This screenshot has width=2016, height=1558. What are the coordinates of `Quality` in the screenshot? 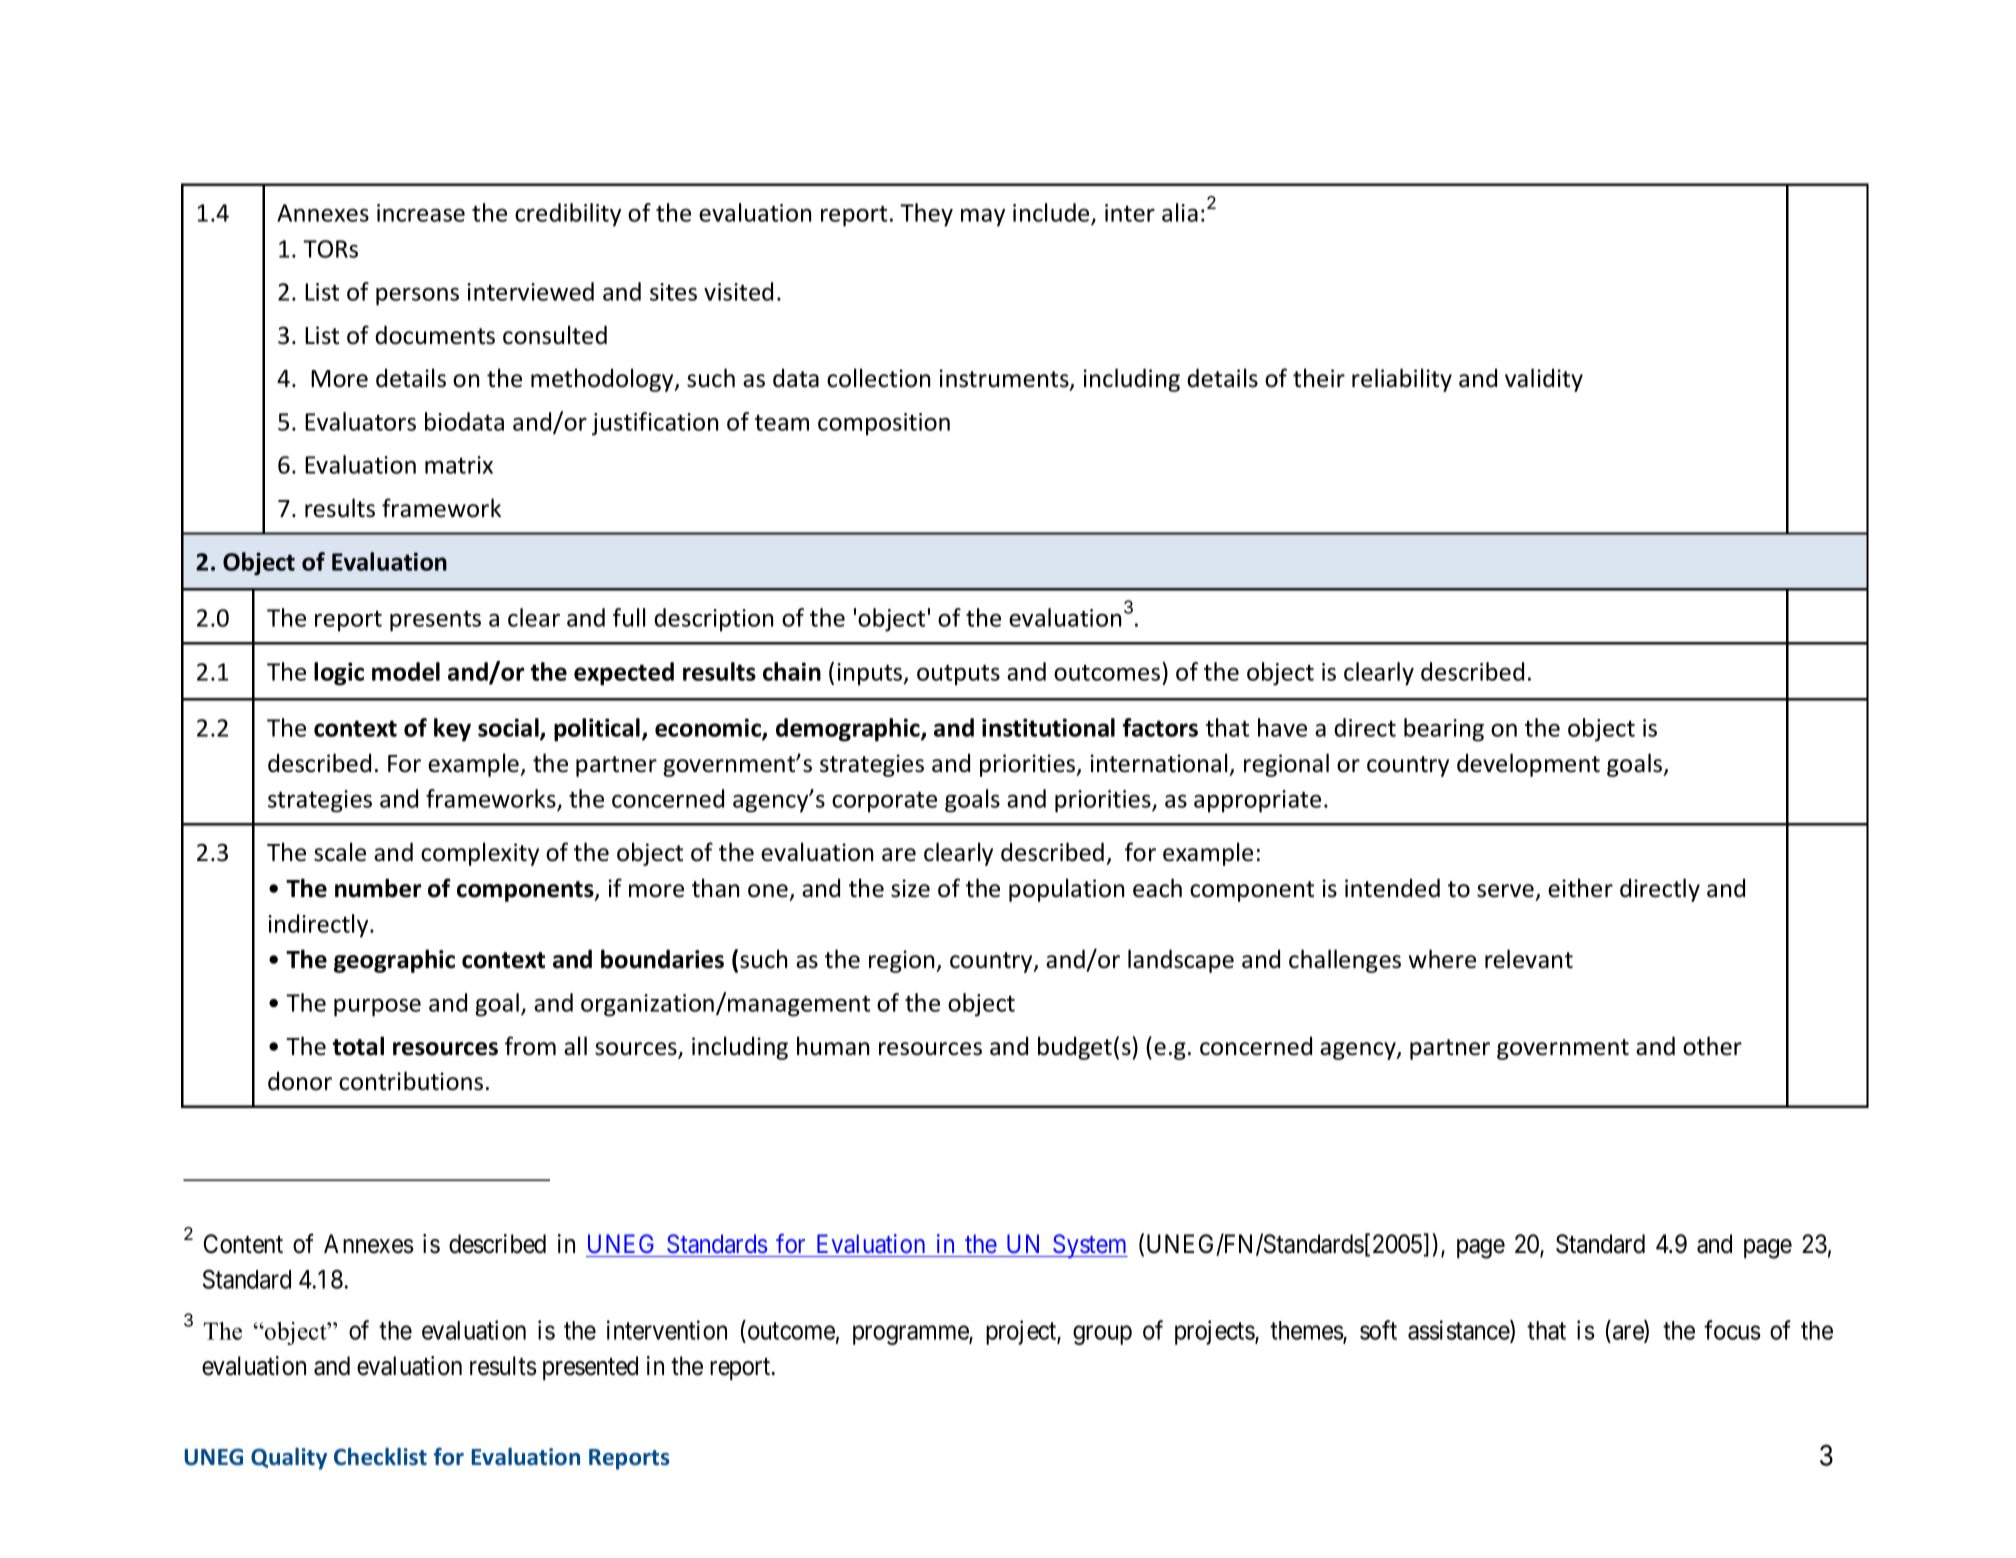 It's located at (289, 1459).
